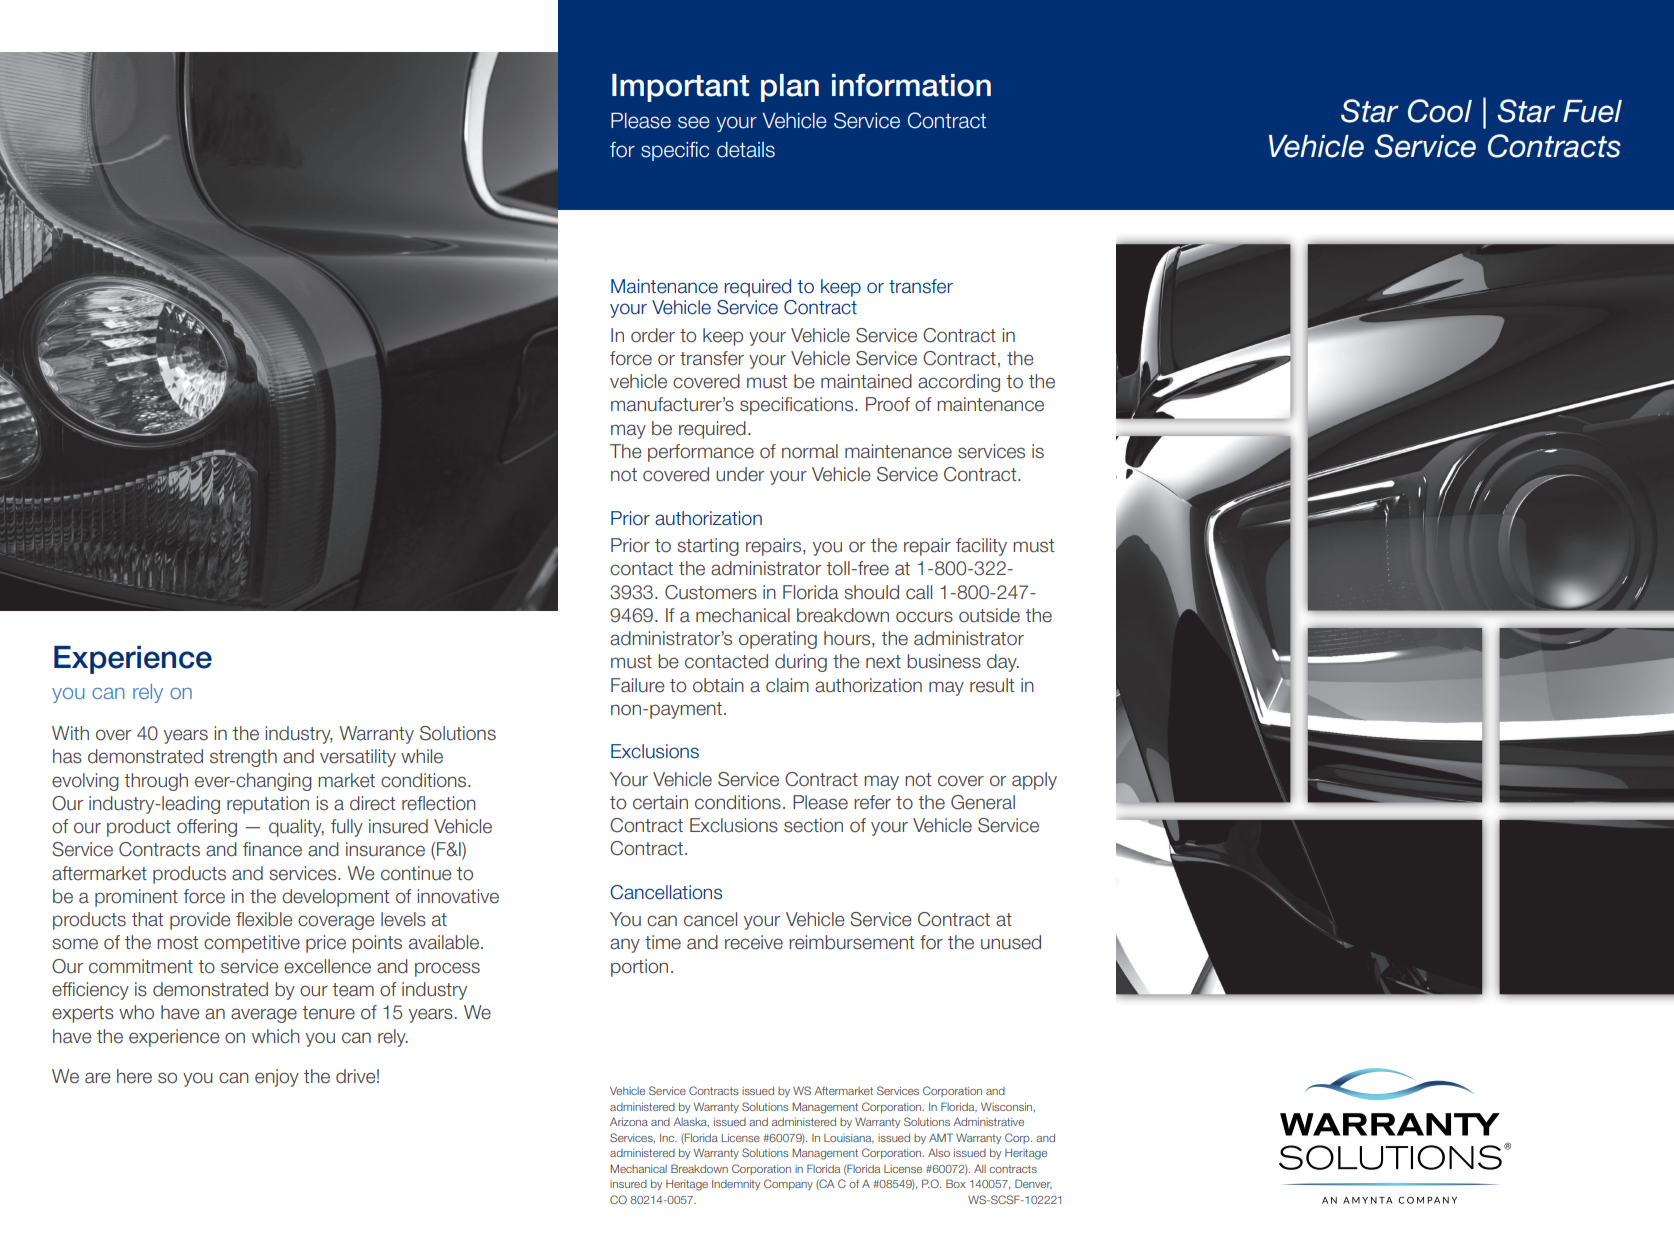 The image size is (1674, 1256). I want to click on Important, so click(680, 88).
